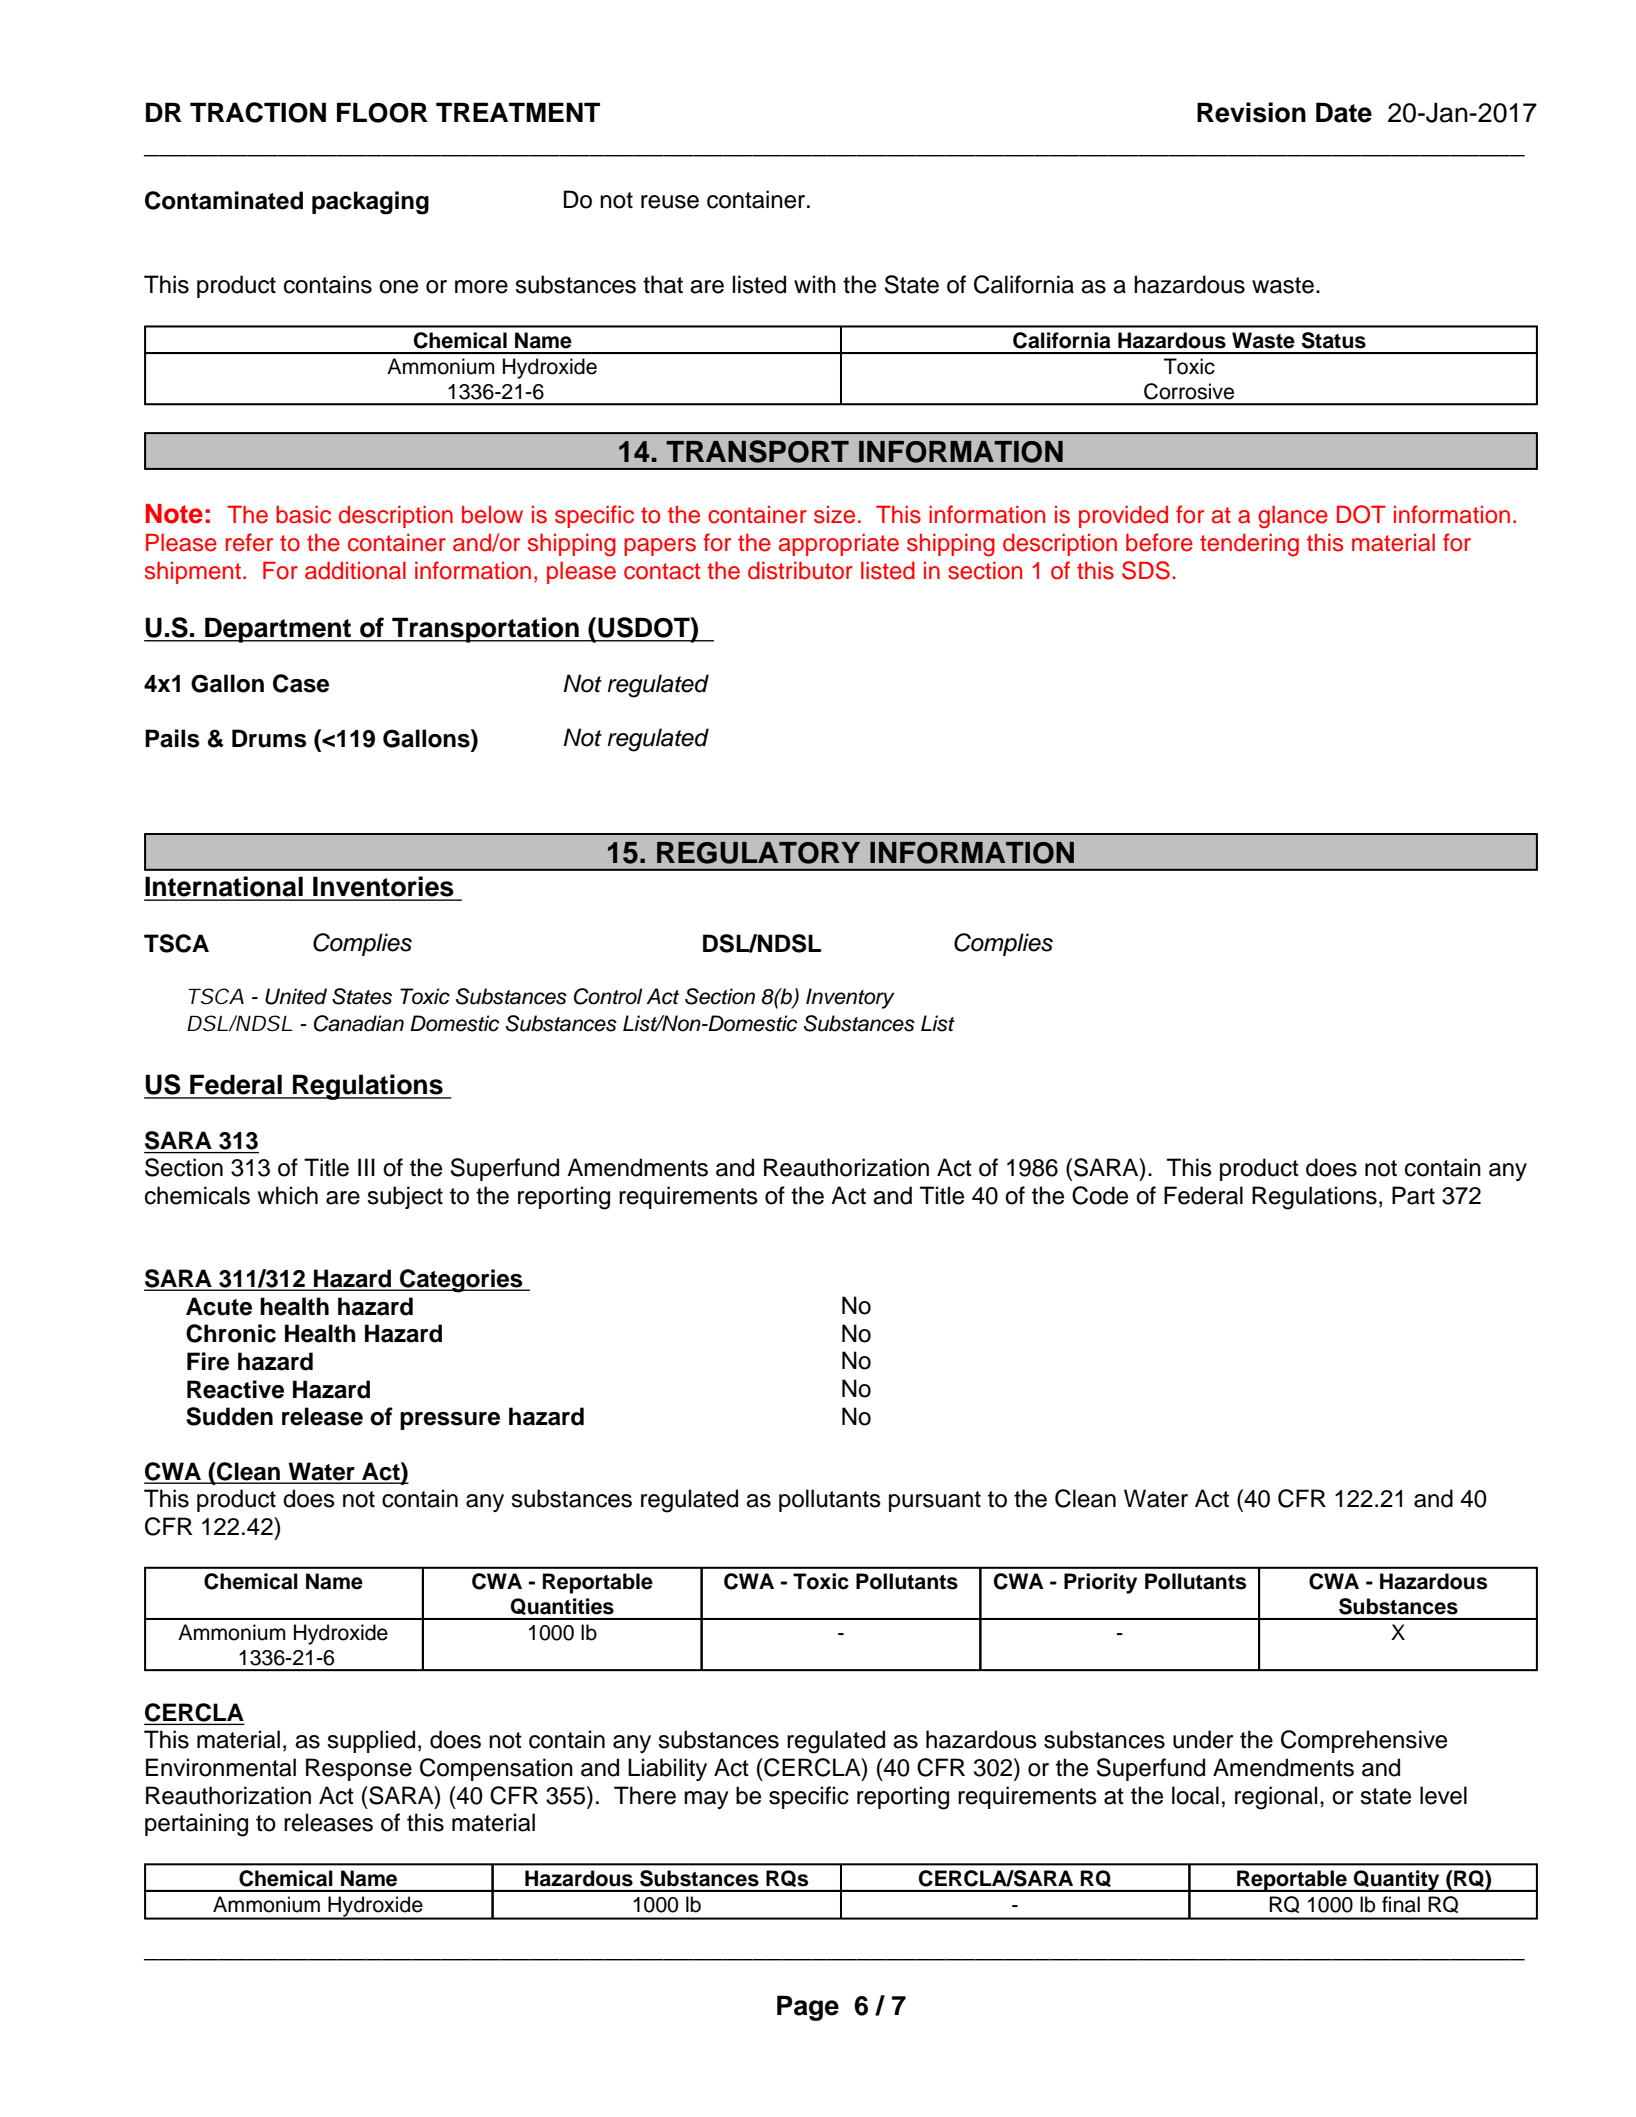 Image resolution: width=1636 pixels, height=2117 pixels. I want to click on Page, so click(808, 2008).
